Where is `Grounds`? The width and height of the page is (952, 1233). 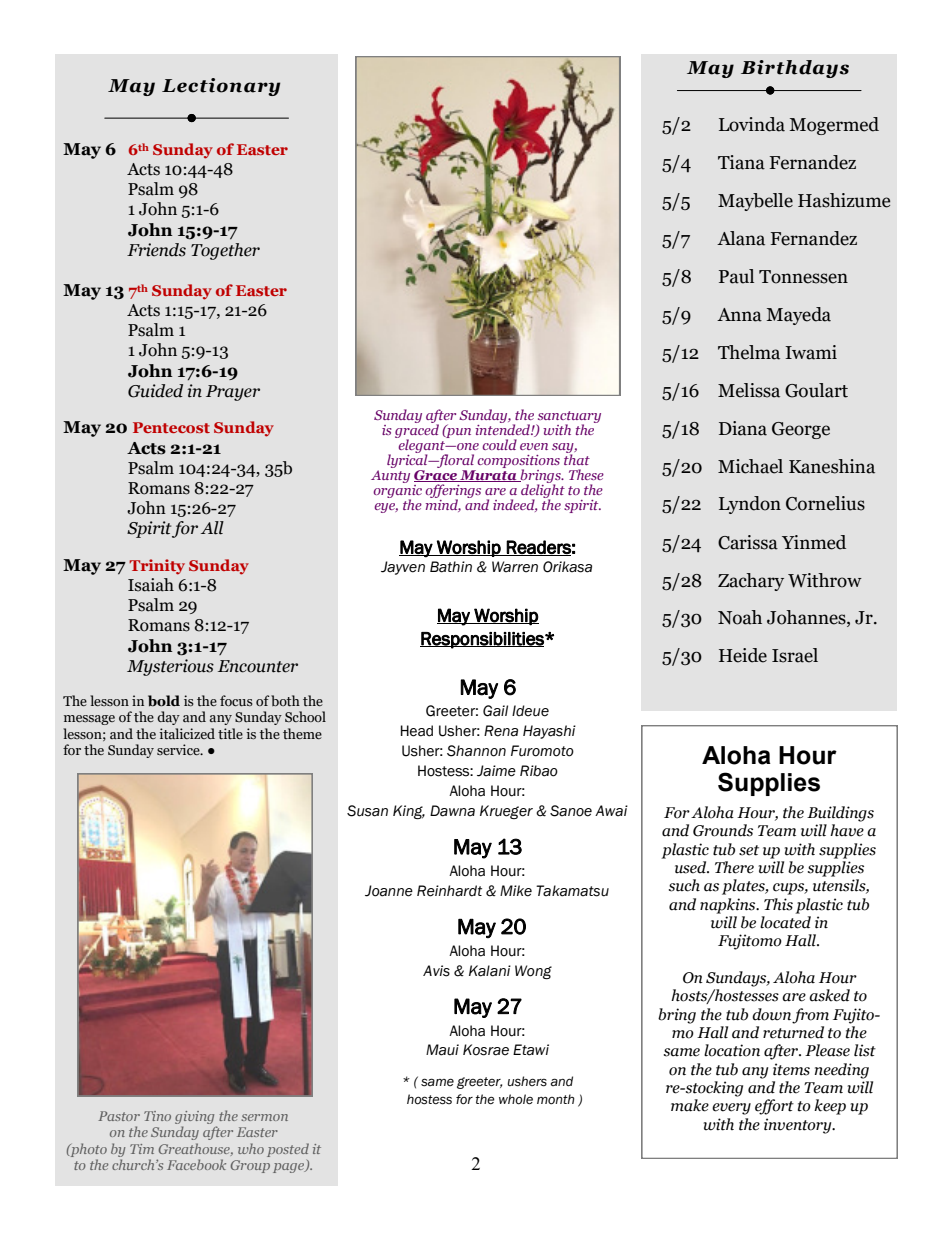
Grounds is located at coordinates (723, 830).
